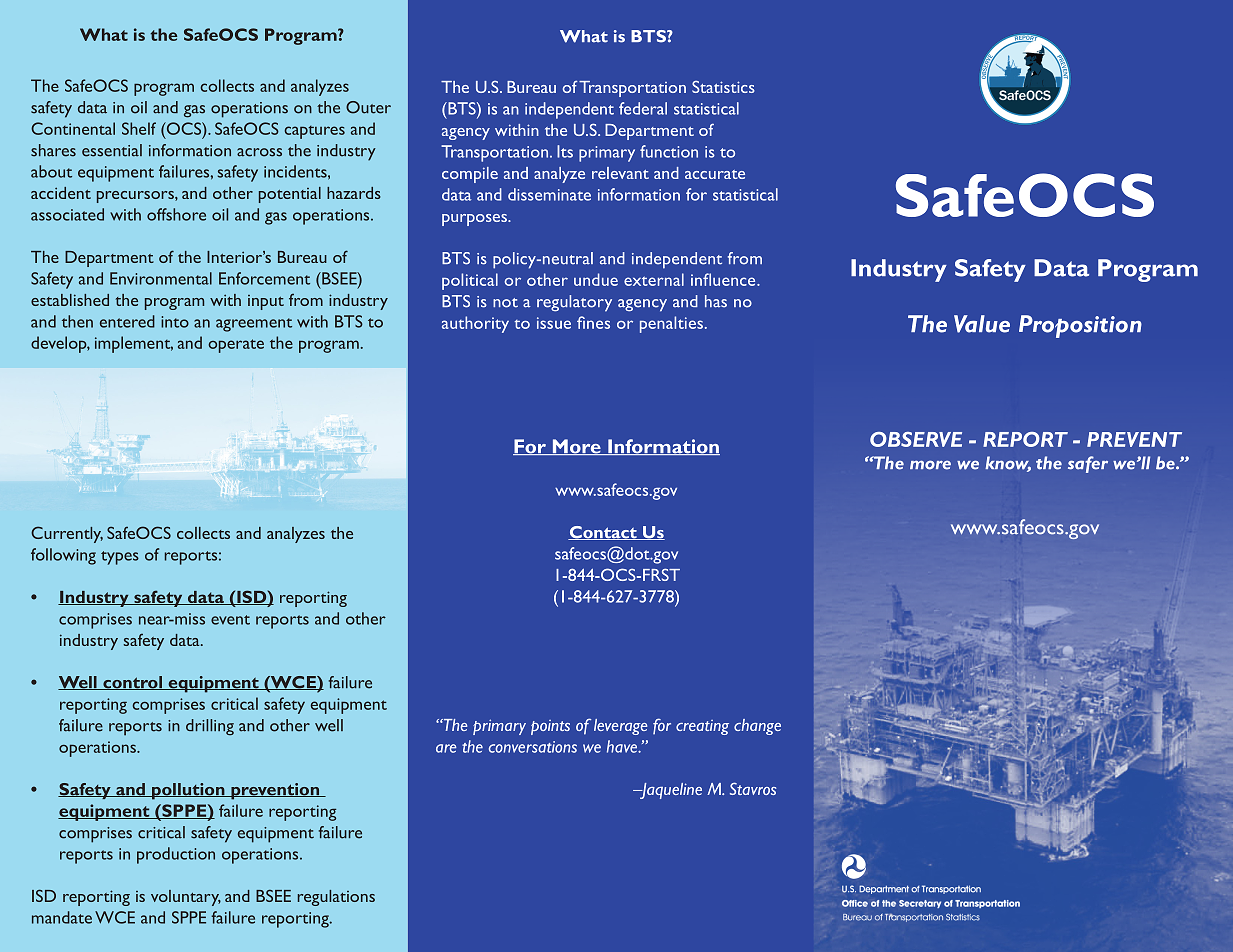  I want to click on implement, so click(134, 344).
